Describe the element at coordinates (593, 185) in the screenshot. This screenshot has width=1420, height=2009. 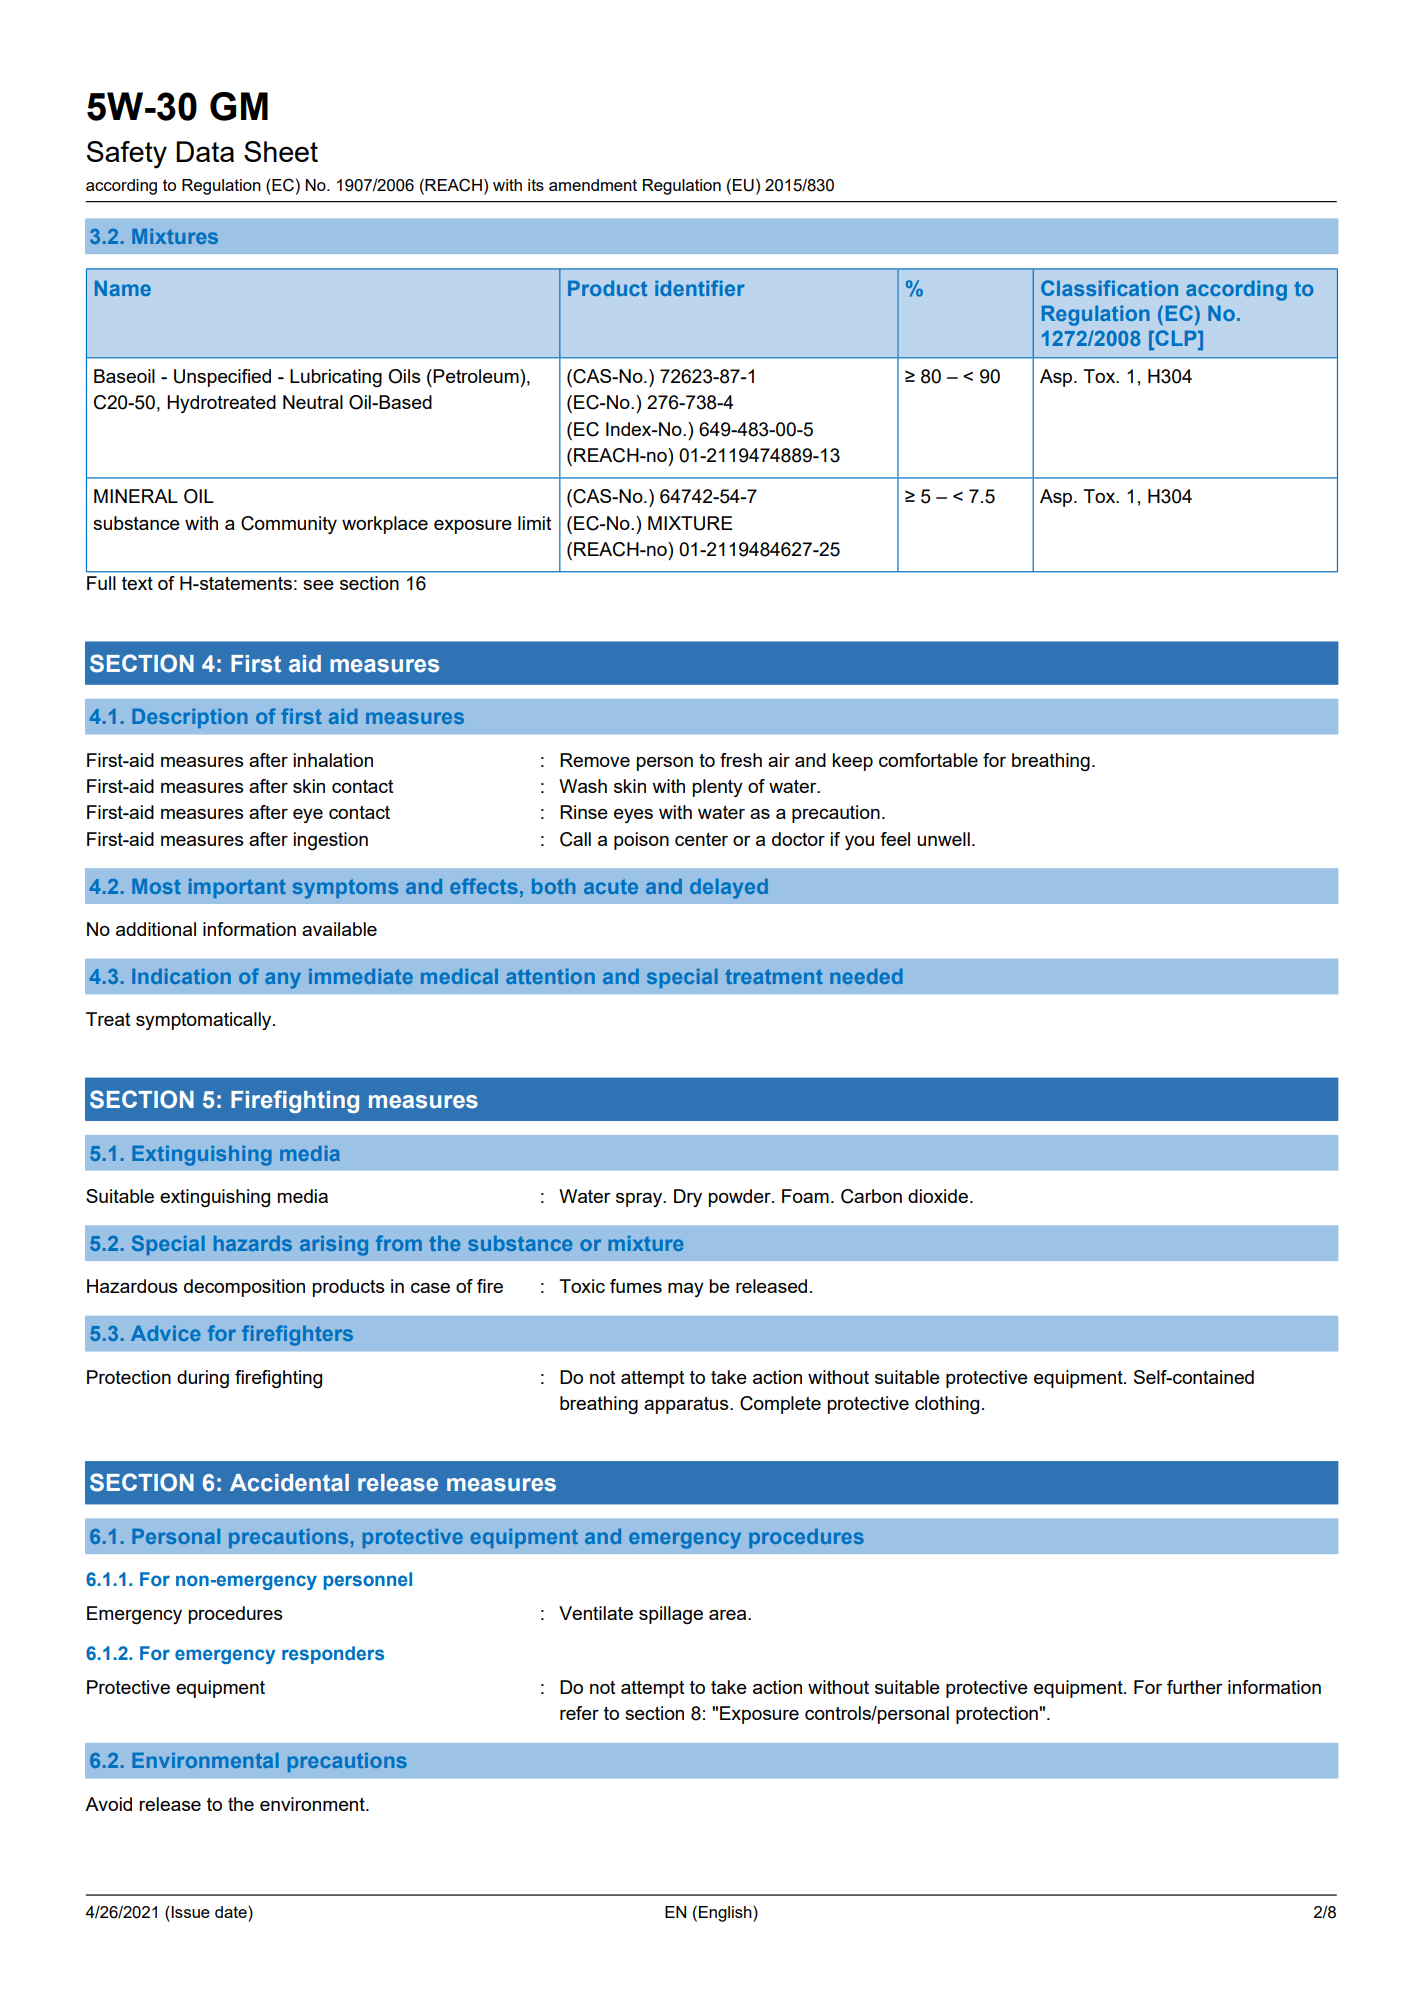
I see `amendment` at that location.
